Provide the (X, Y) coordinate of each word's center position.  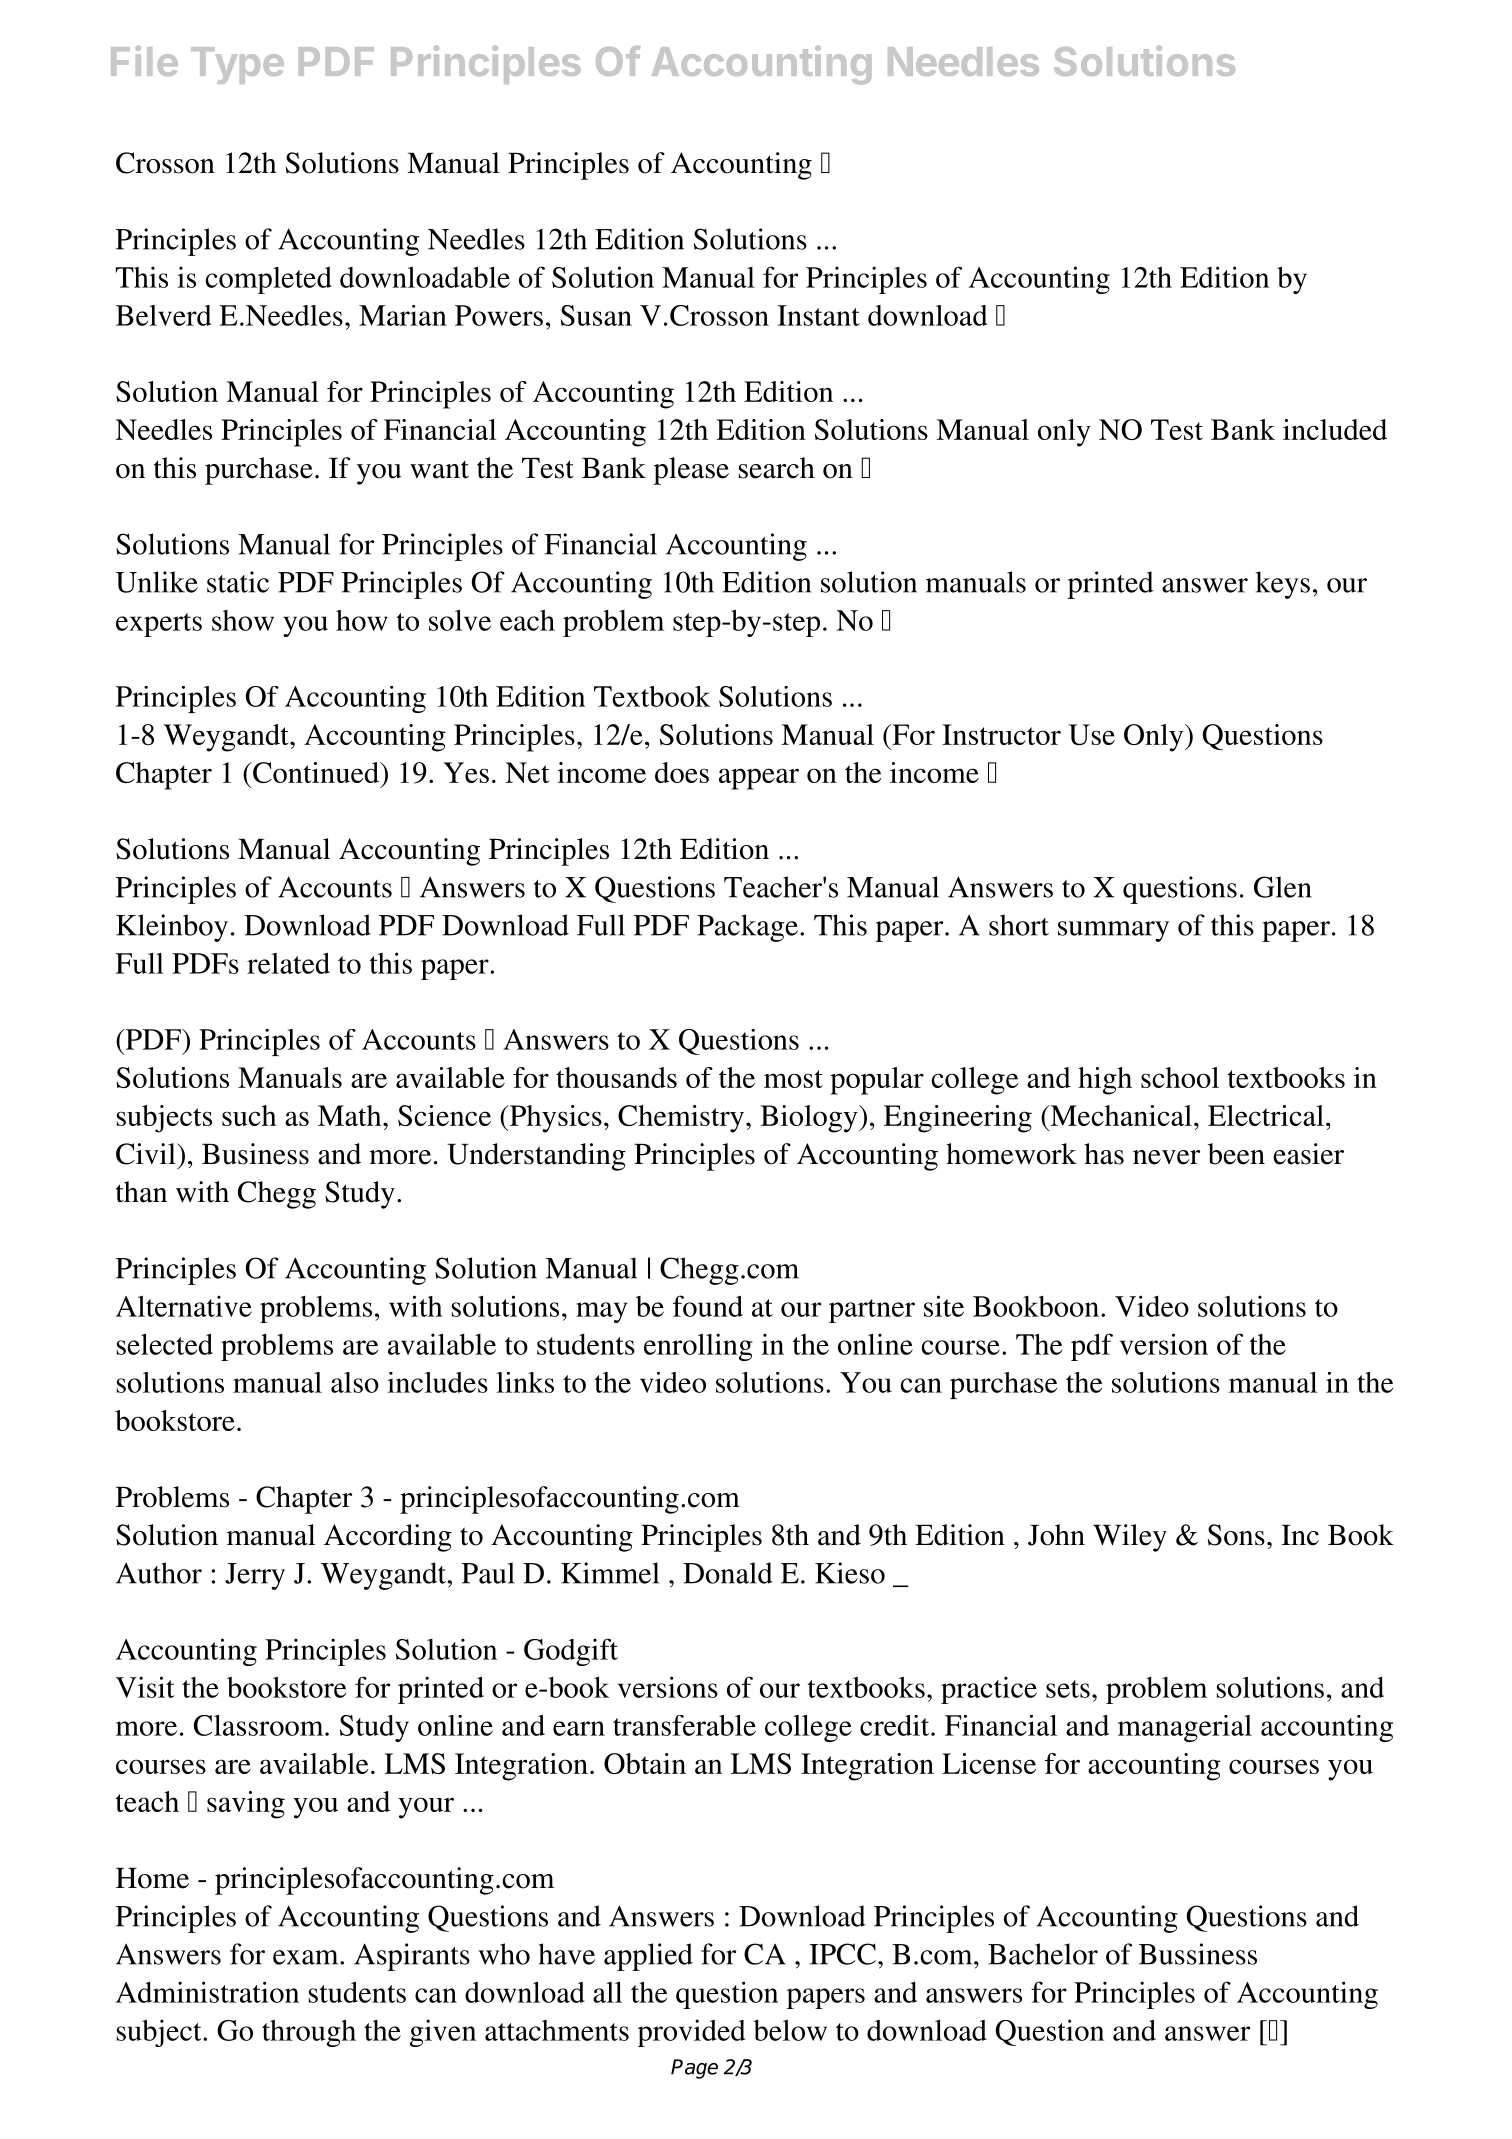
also (355, 1382)
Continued (316, 772)
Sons (1236, 1535)
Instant (818, 315)
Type (237, 65)
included (1335, 429)
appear (759, 779)
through (309, 2033)
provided (691, 2033)
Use (1092, 734)
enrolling (698, 1347)
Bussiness (1198, 1954)
